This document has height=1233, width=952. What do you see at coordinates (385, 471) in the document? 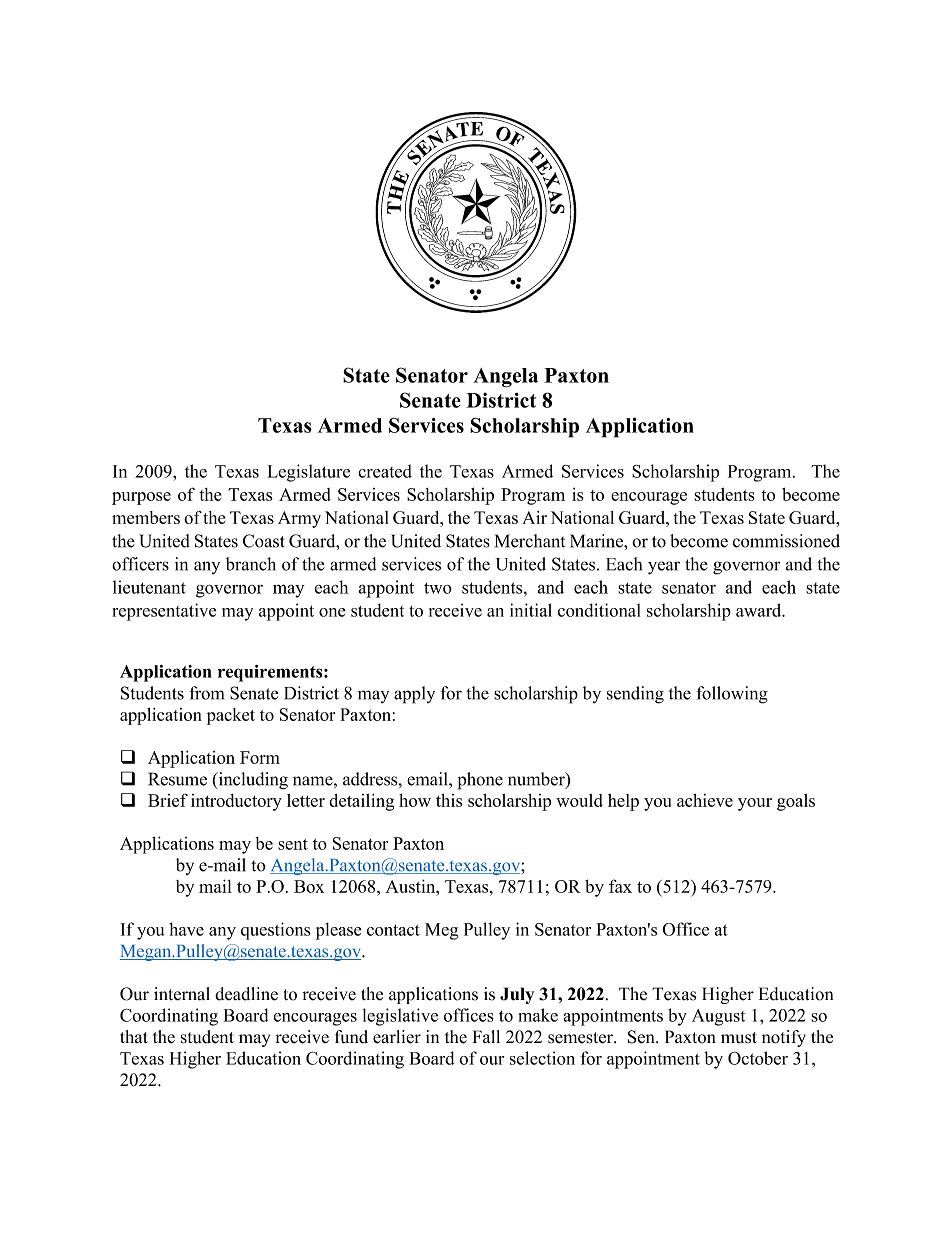
I see `created` at bounding box center [385, 471].
